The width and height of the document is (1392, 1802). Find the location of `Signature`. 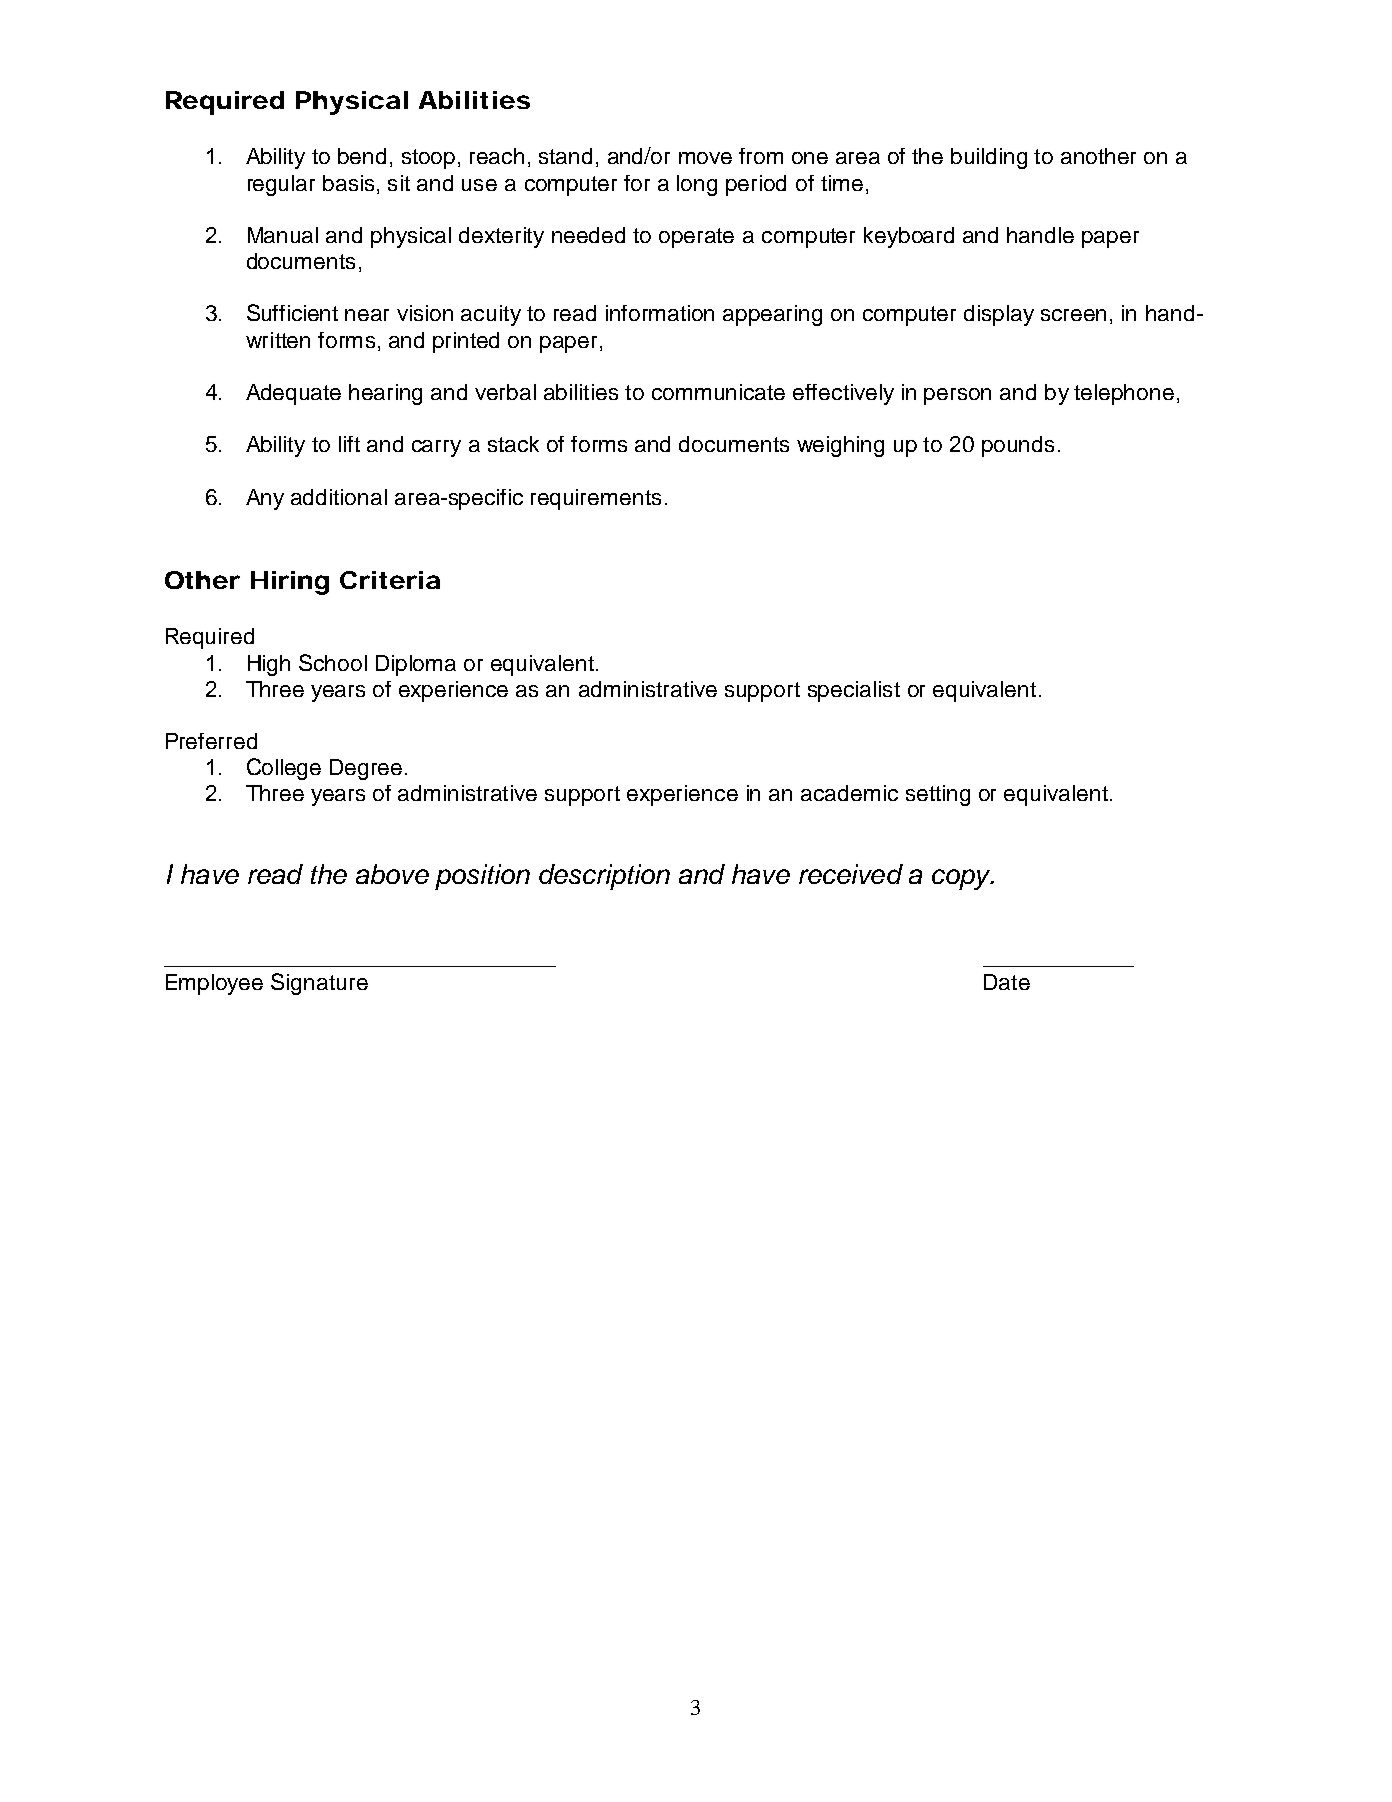

Signature is located at coordinates (319, 984).
